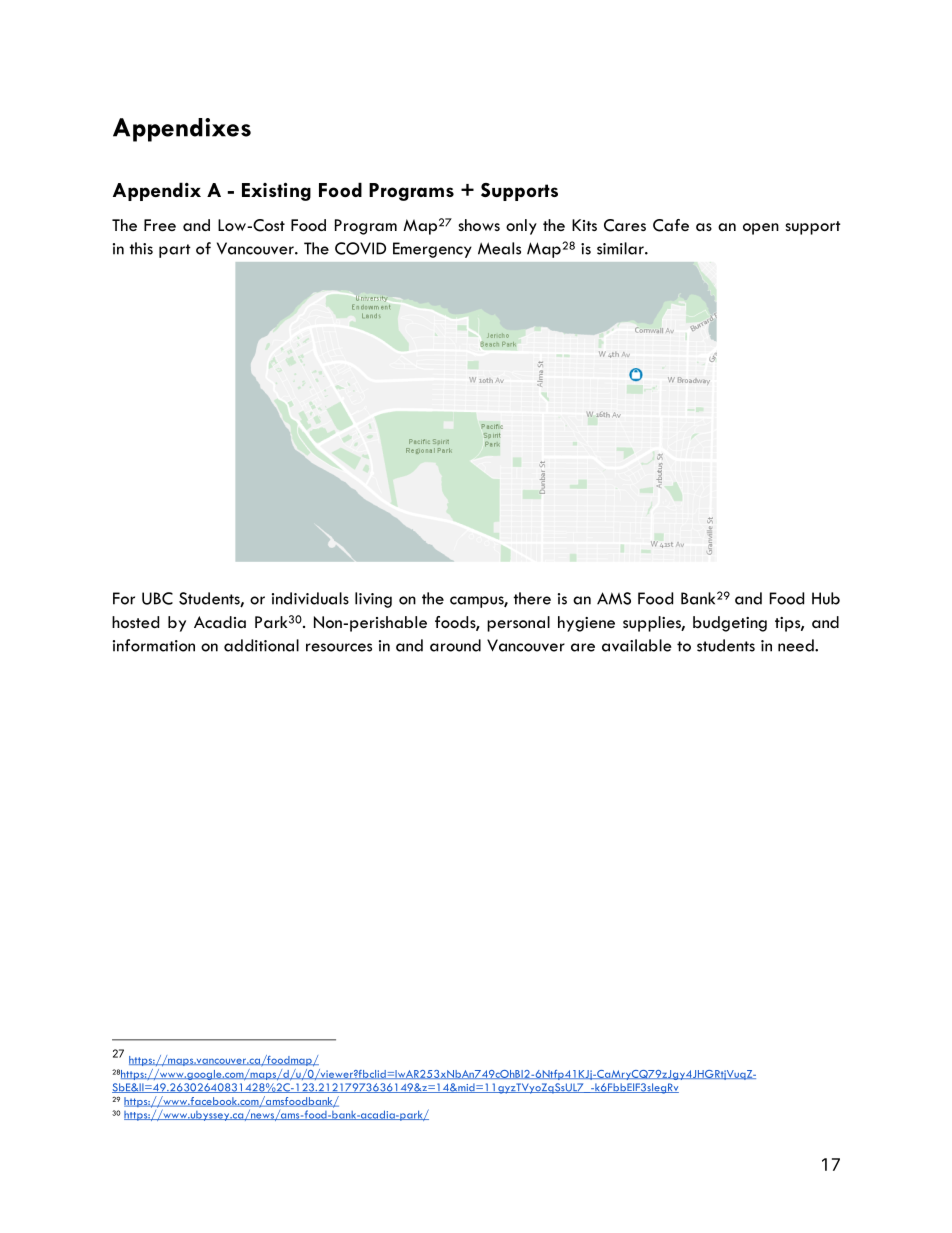 The image size is (952, 1233). Describe the element at coordinates (621, 248) in the screenshot. I see `similar` at that location.
